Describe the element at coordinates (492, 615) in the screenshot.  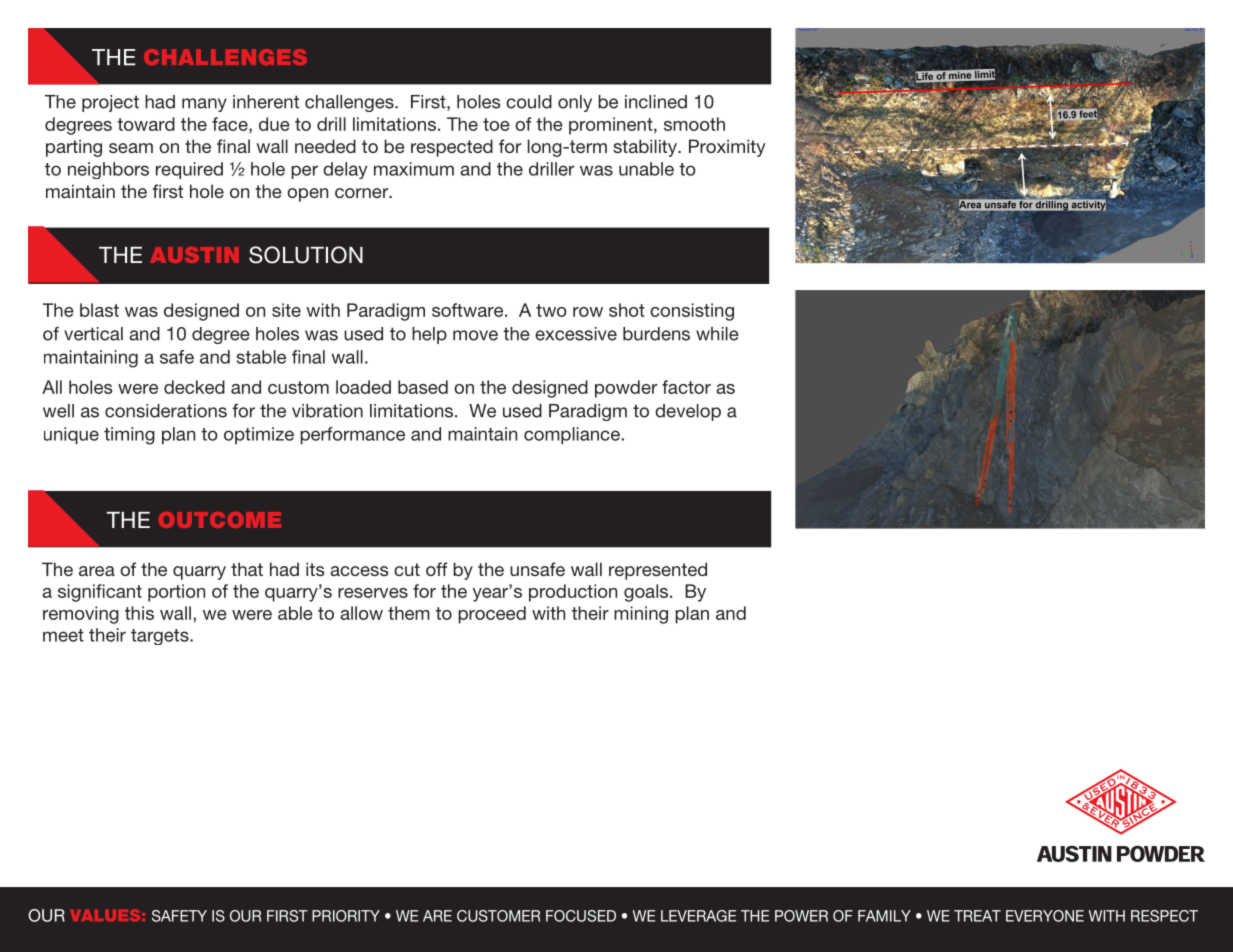
I see `proceed` at that location.
